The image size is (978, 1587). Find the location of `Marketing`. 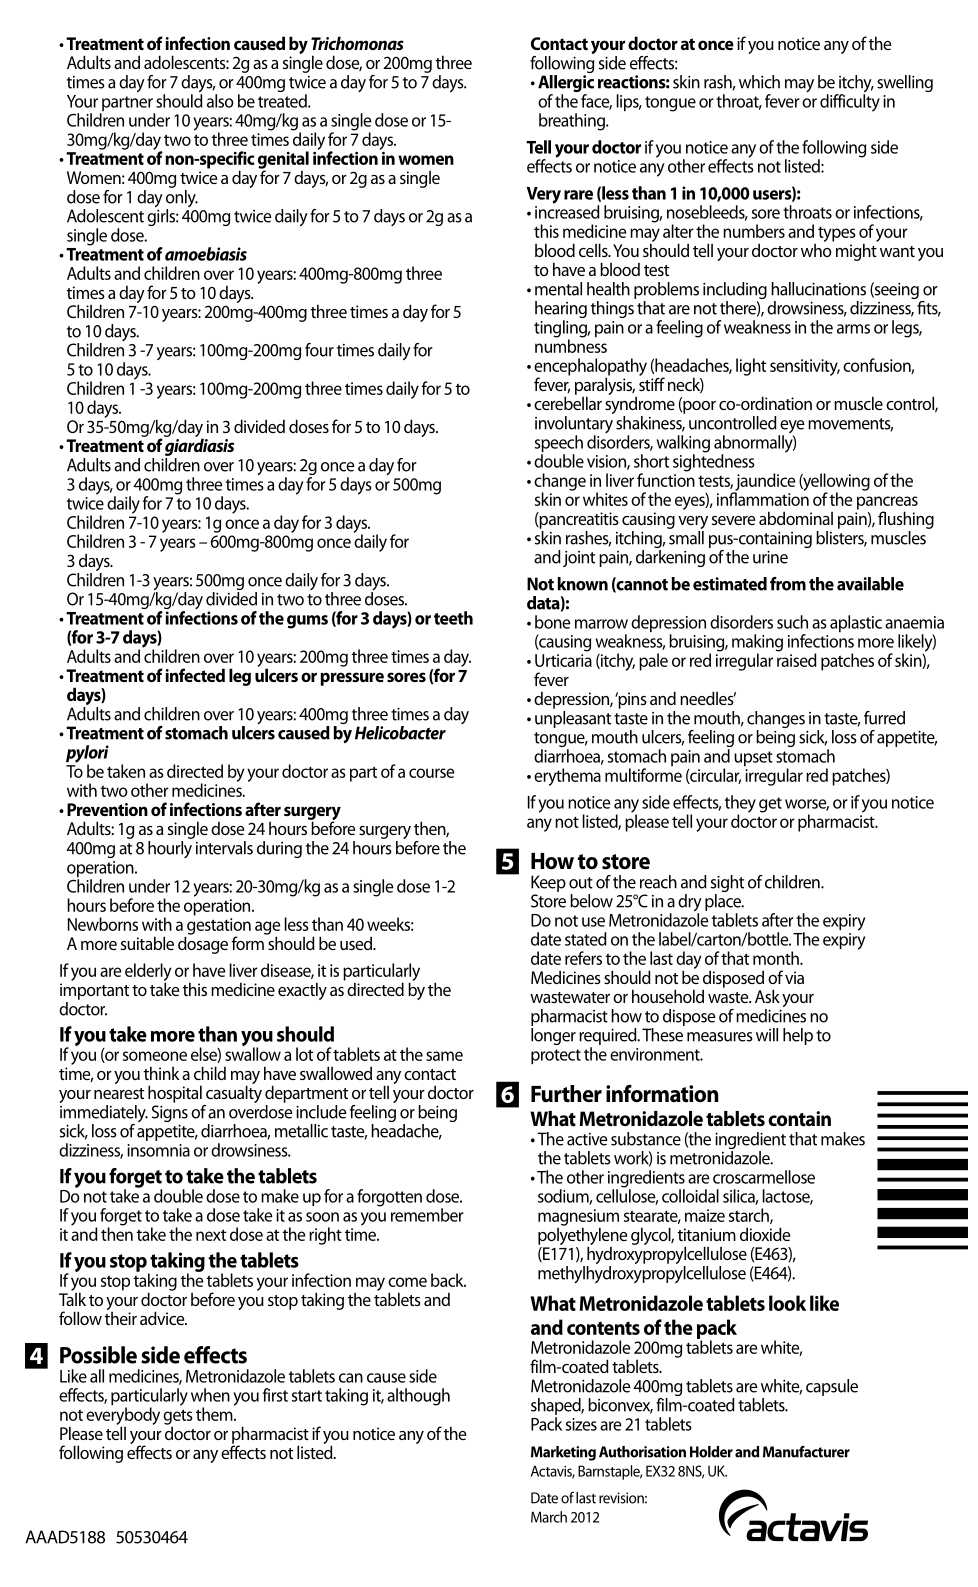

Marketing is located at coordinates (563, 1453).
